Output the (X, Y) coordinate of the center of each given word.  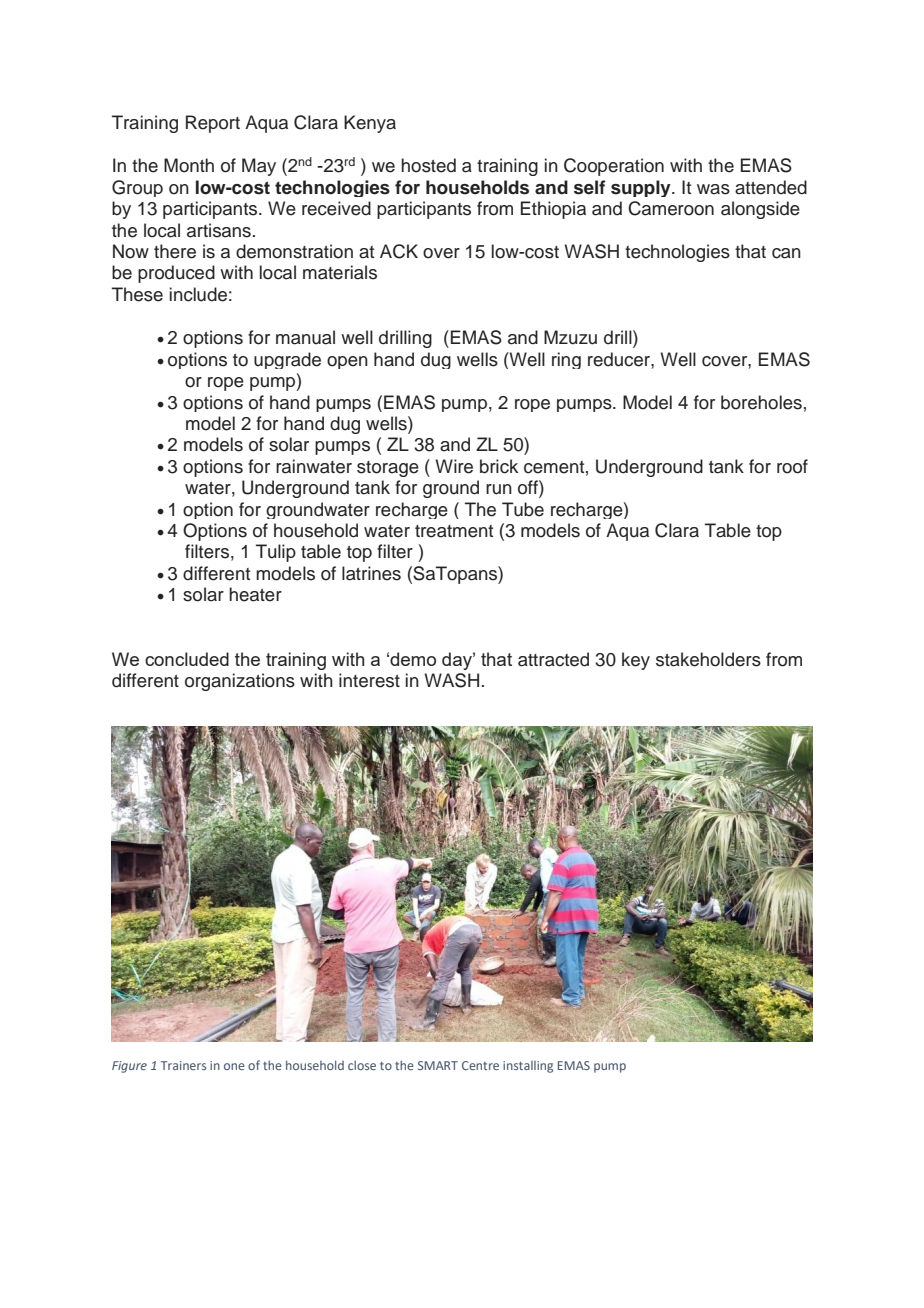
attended (771, 187)
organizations (240, 682)
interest (369, 680)
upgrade (287, 360)
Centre (480, 1065)
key (636, 661)
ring (566, 360)
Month (189, 165)
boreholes (761, 402)
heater (255, 594)
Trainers (183, 1065)
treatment (454, 531)
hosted (428, 165)
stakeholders (708, 659)
